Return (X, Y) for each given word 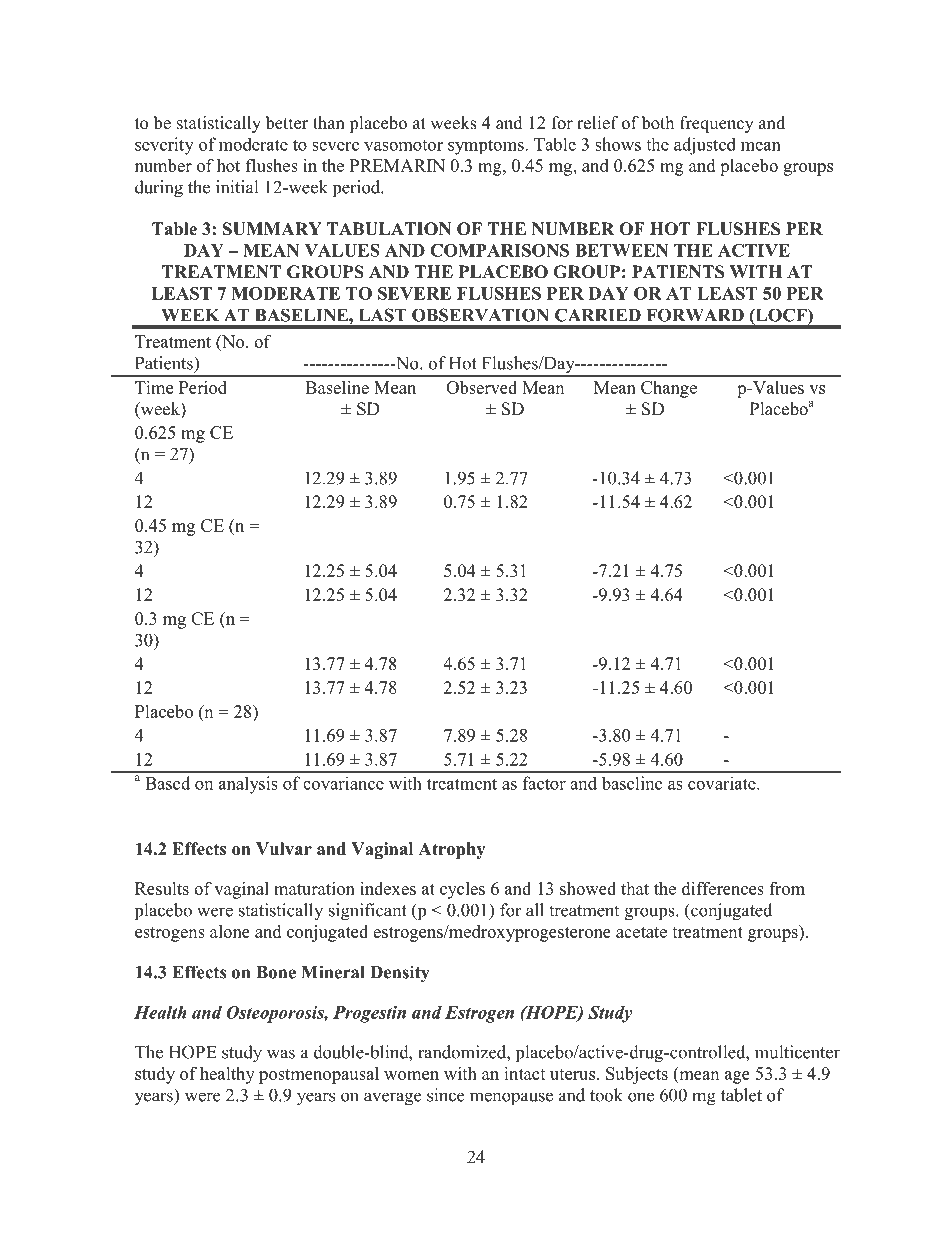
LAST (383, 315)
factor (544, 783)
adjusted (705, 146)
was (281, 1054)
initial (237, 187)
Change (669, 389)
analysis (248, 785)
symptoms (487, 147)
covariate (723, 783)
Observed (481, 387)
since (445, 1095)
